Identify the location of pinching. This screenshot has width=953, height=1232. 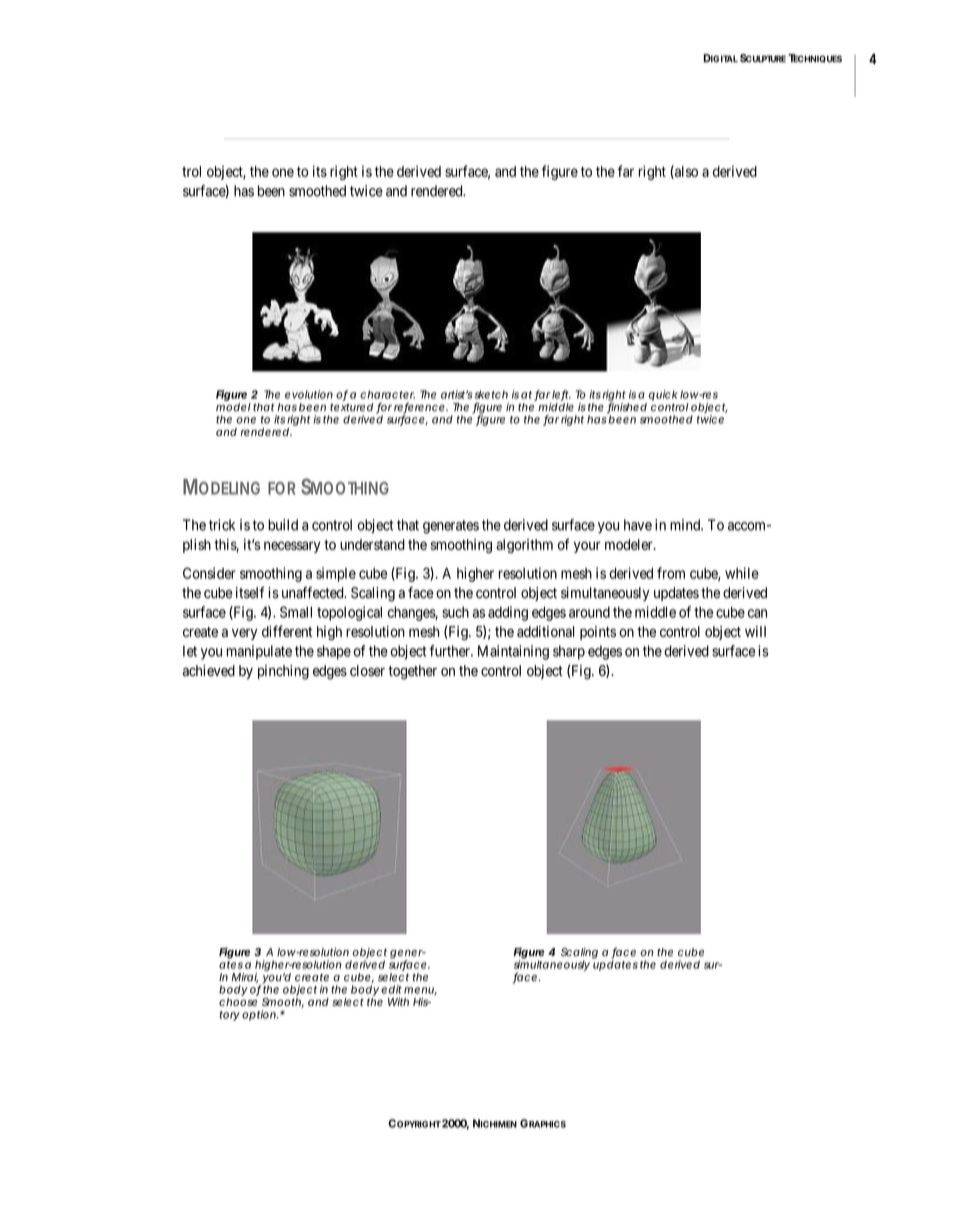
(283, 672).
